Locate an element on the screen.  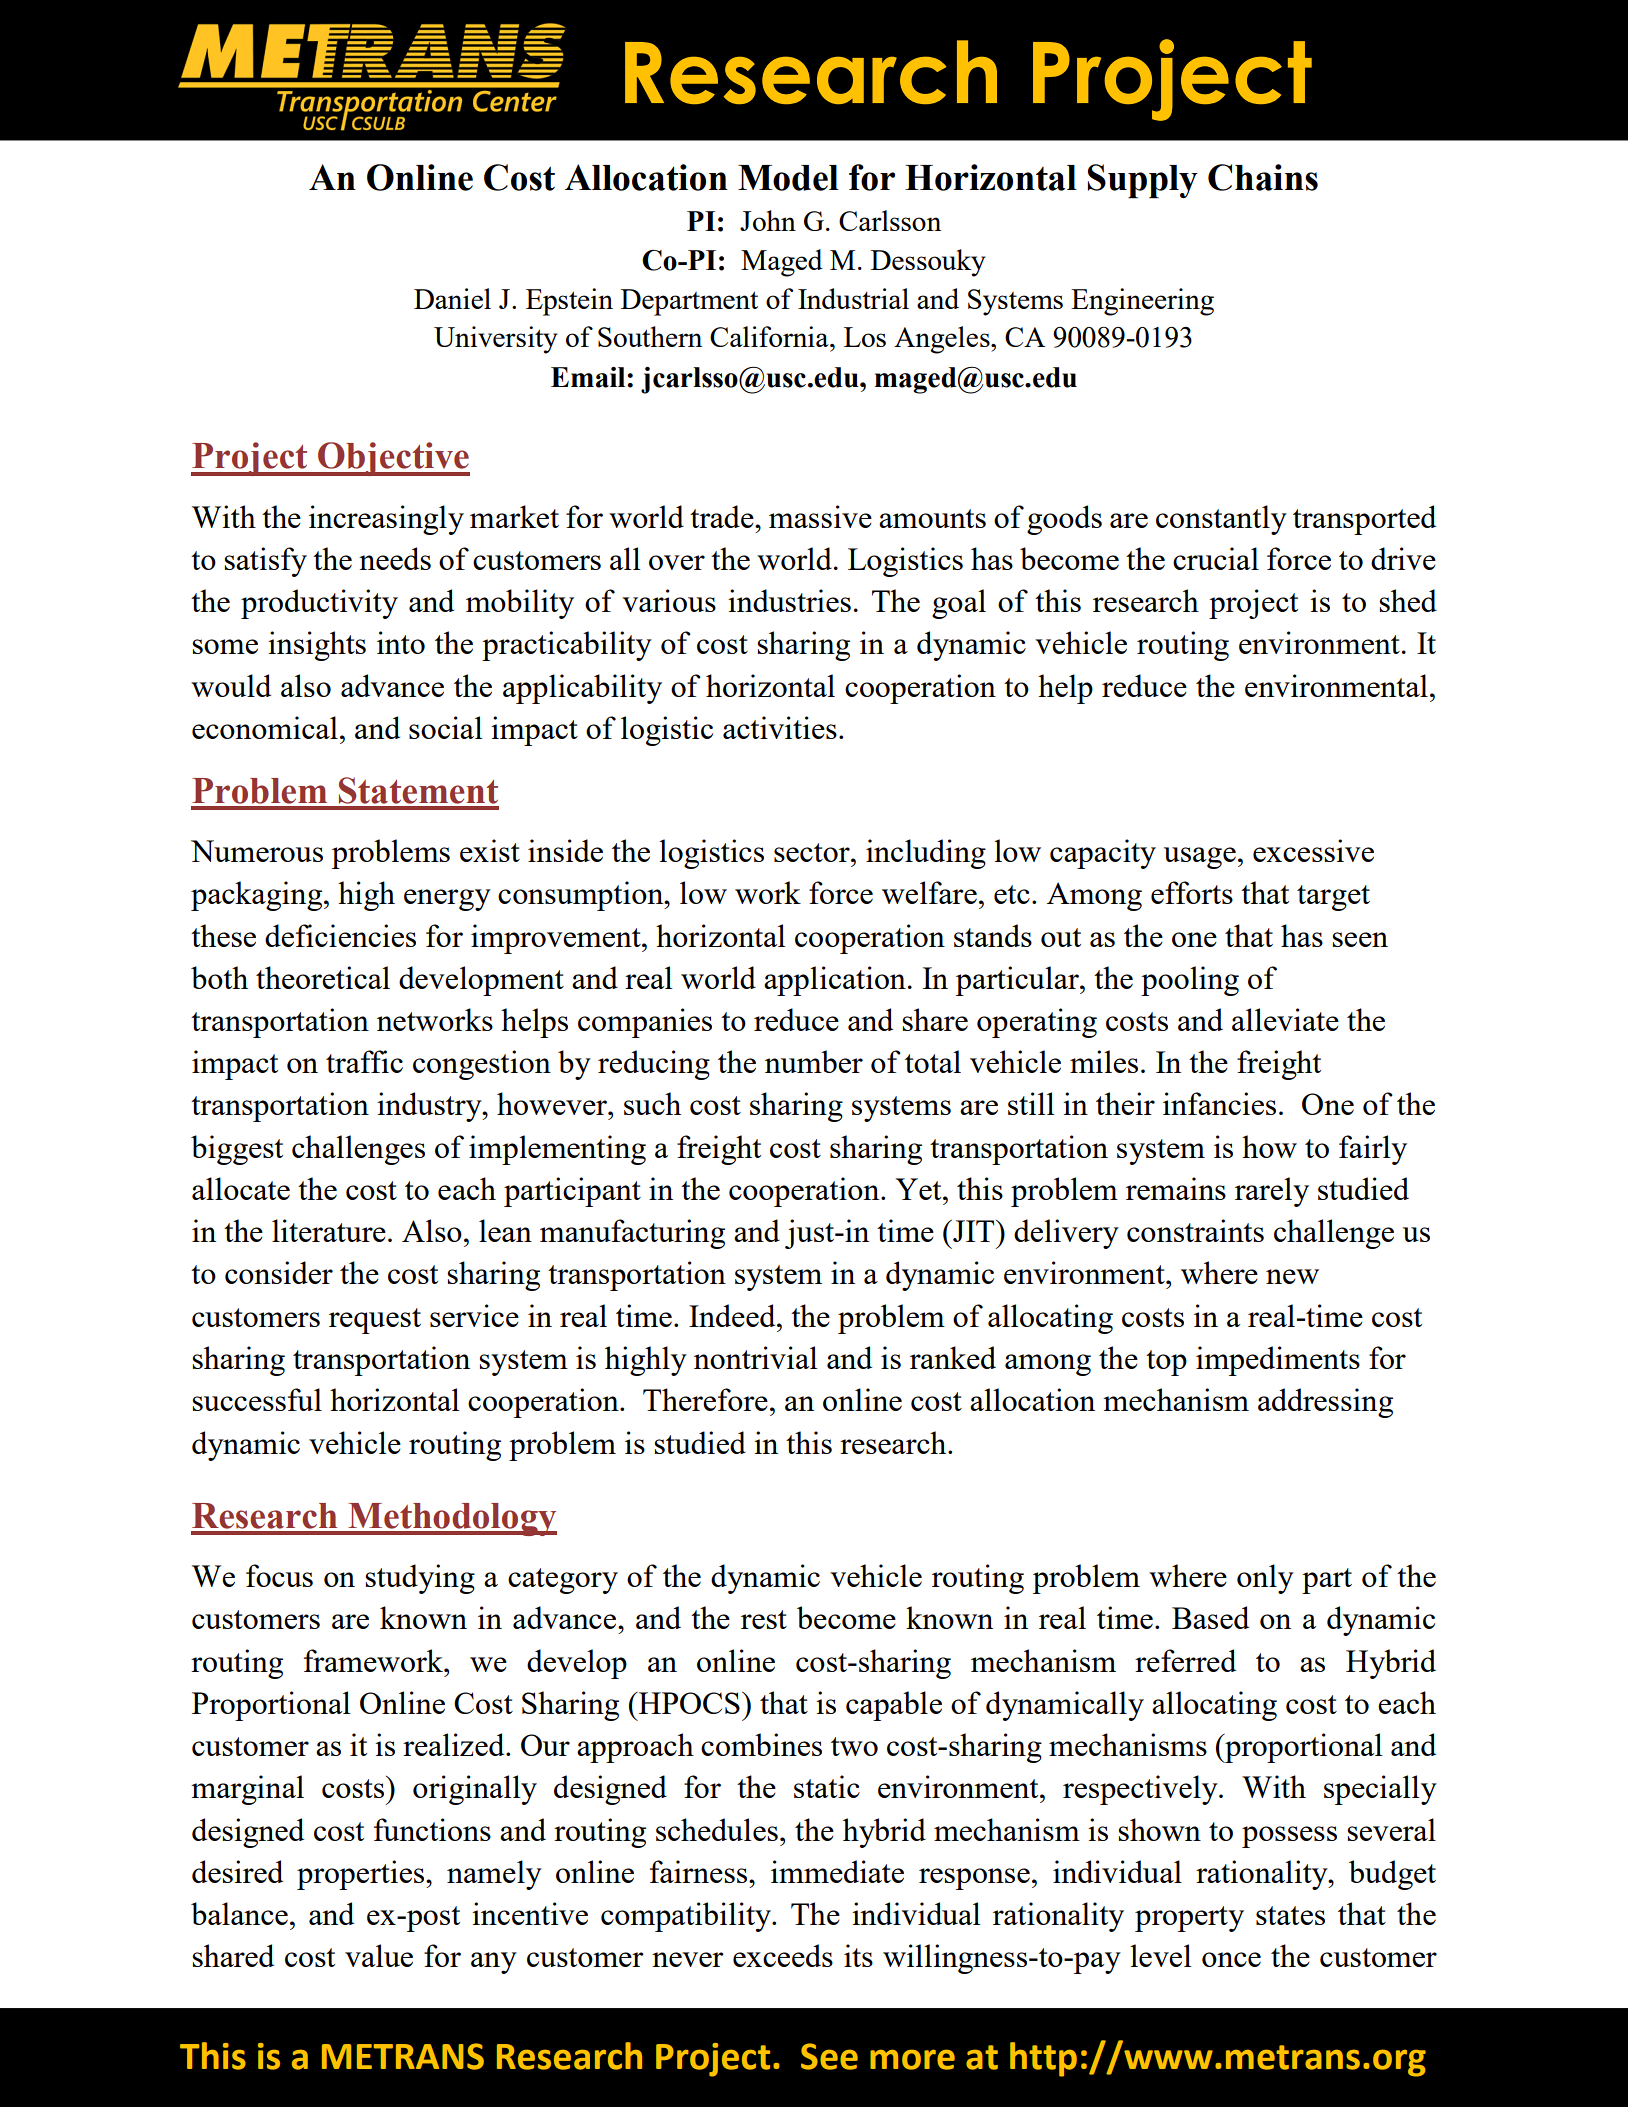
John is located at coordinates (768, 220).
